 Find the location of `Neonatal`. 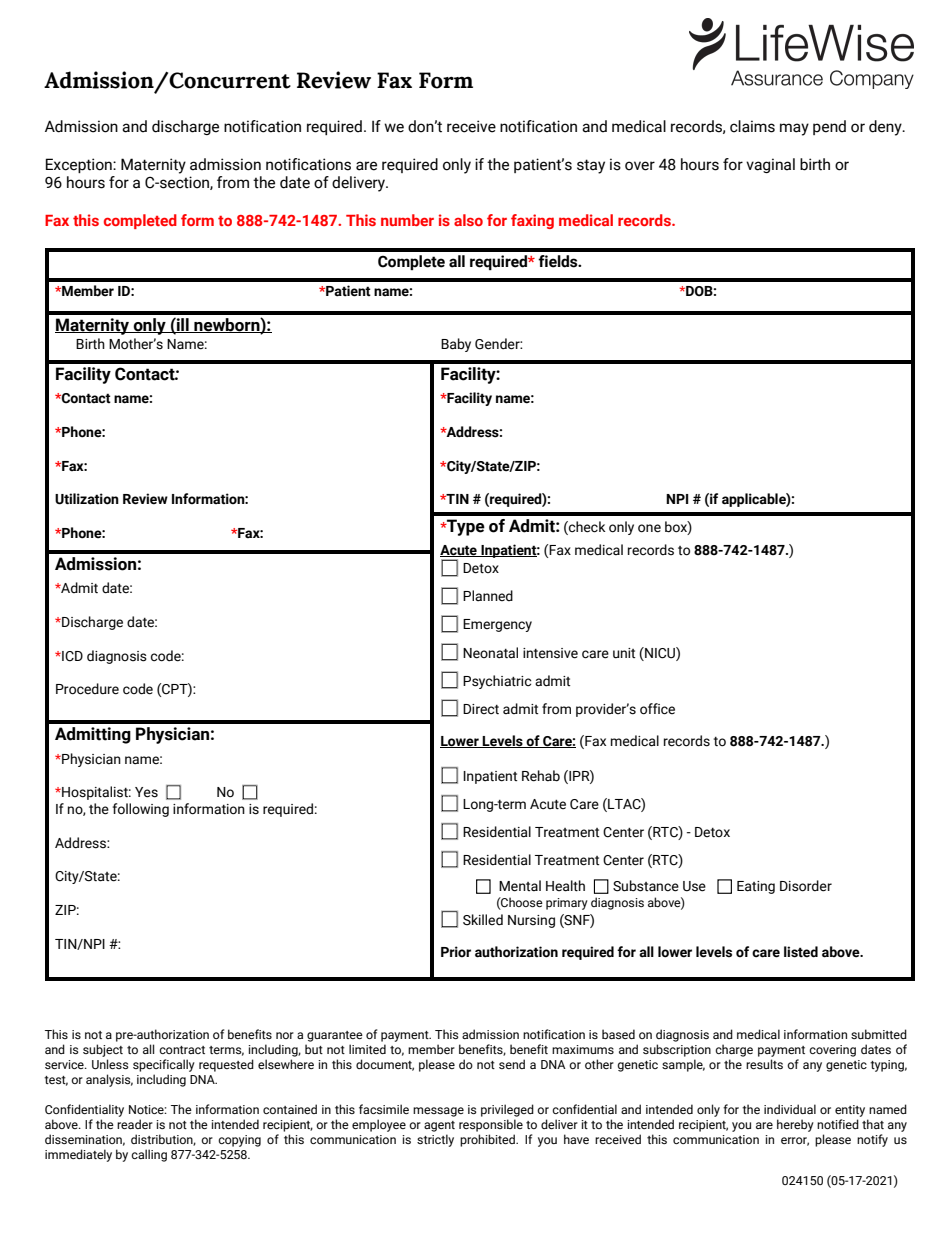

Neonatal is located at coordinates (490, 653).
